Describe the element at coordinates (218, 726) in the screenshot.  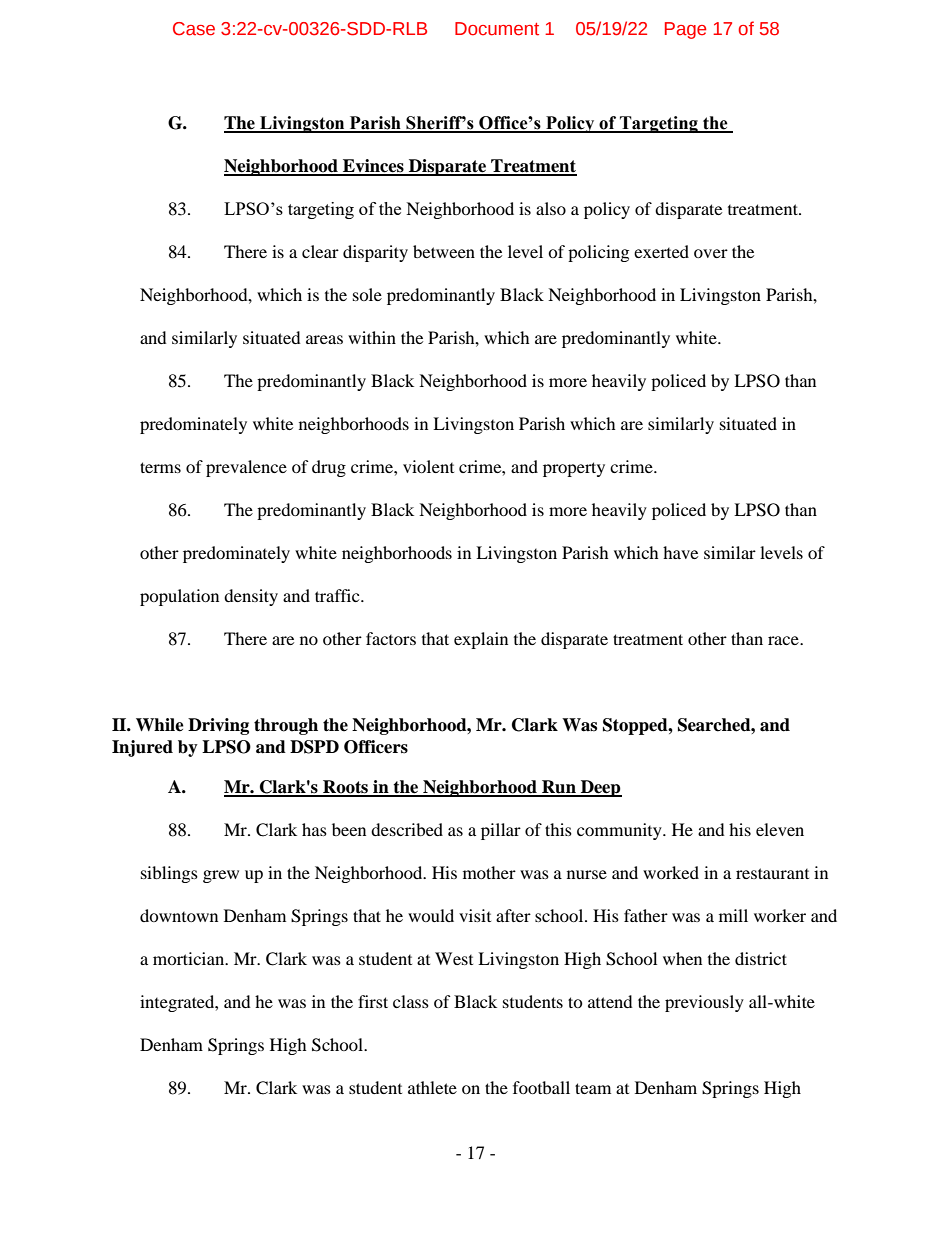
I see `Driving` at that location.
